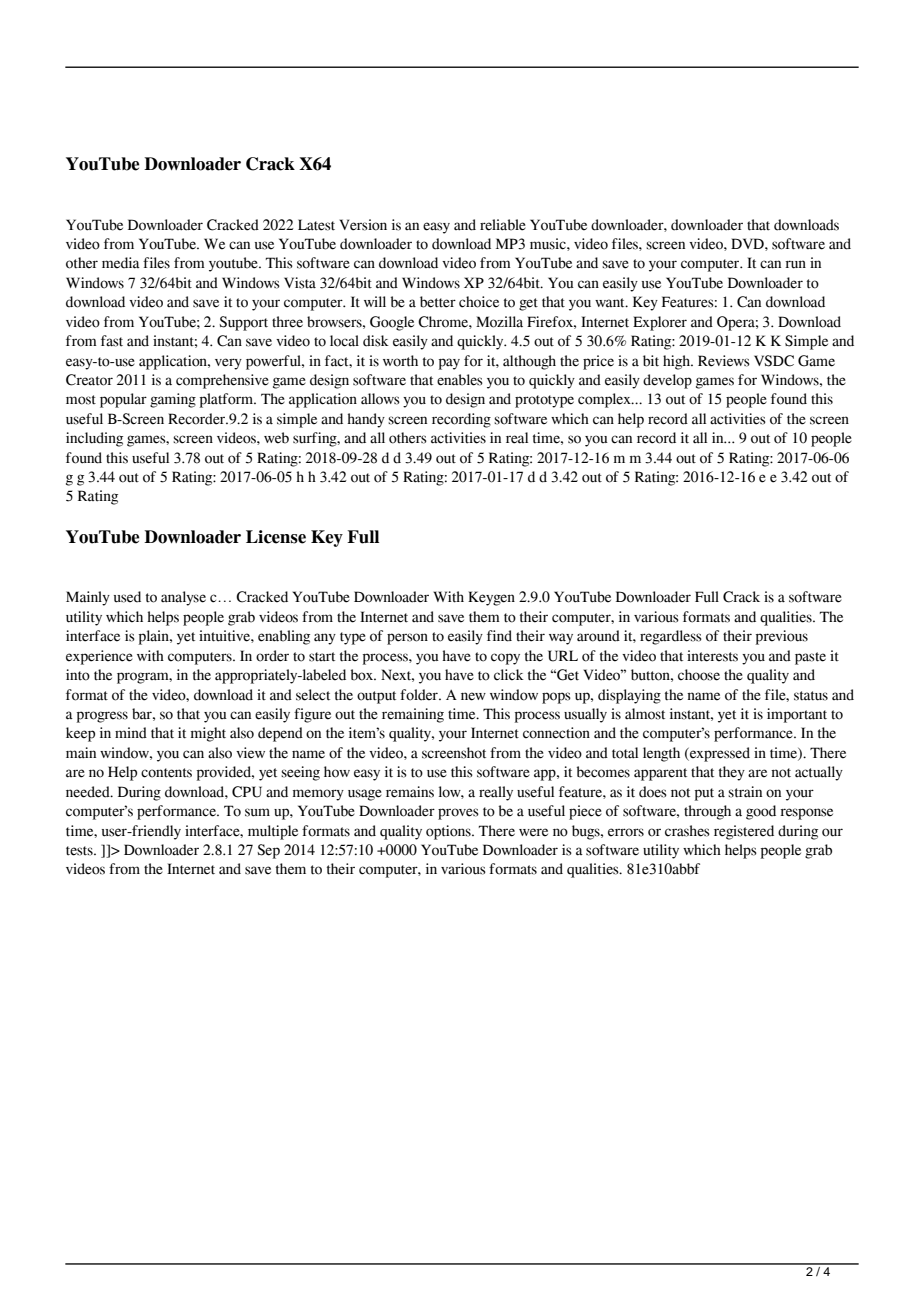 This page has width=924, height=1308. Describe the element at coordinates (80, 851) in the page. I see `tests` at that location.
